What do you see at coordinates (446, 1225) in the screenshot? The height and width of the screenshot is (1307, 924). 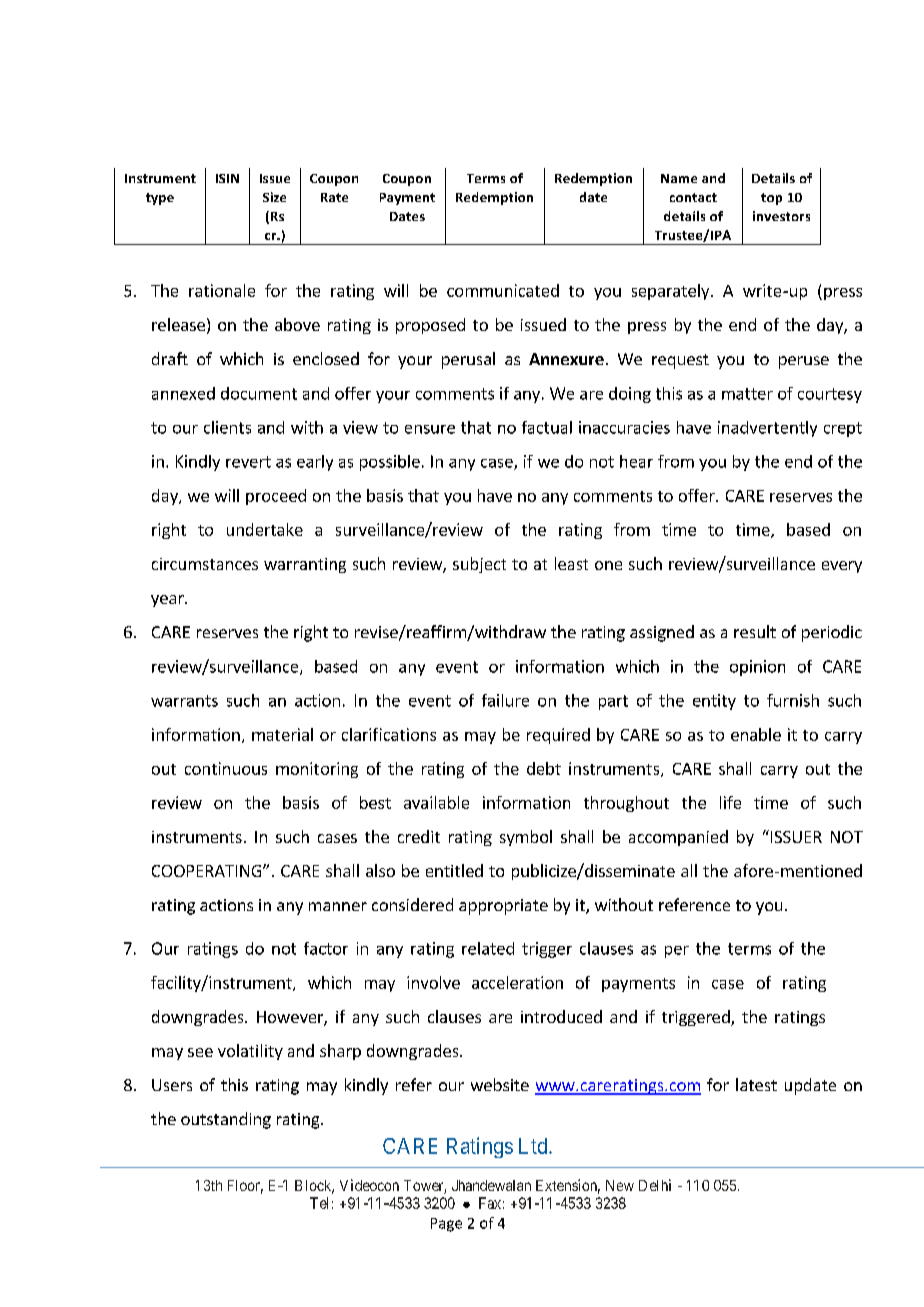 I see `Page` at bounding box center [446, 1225].
